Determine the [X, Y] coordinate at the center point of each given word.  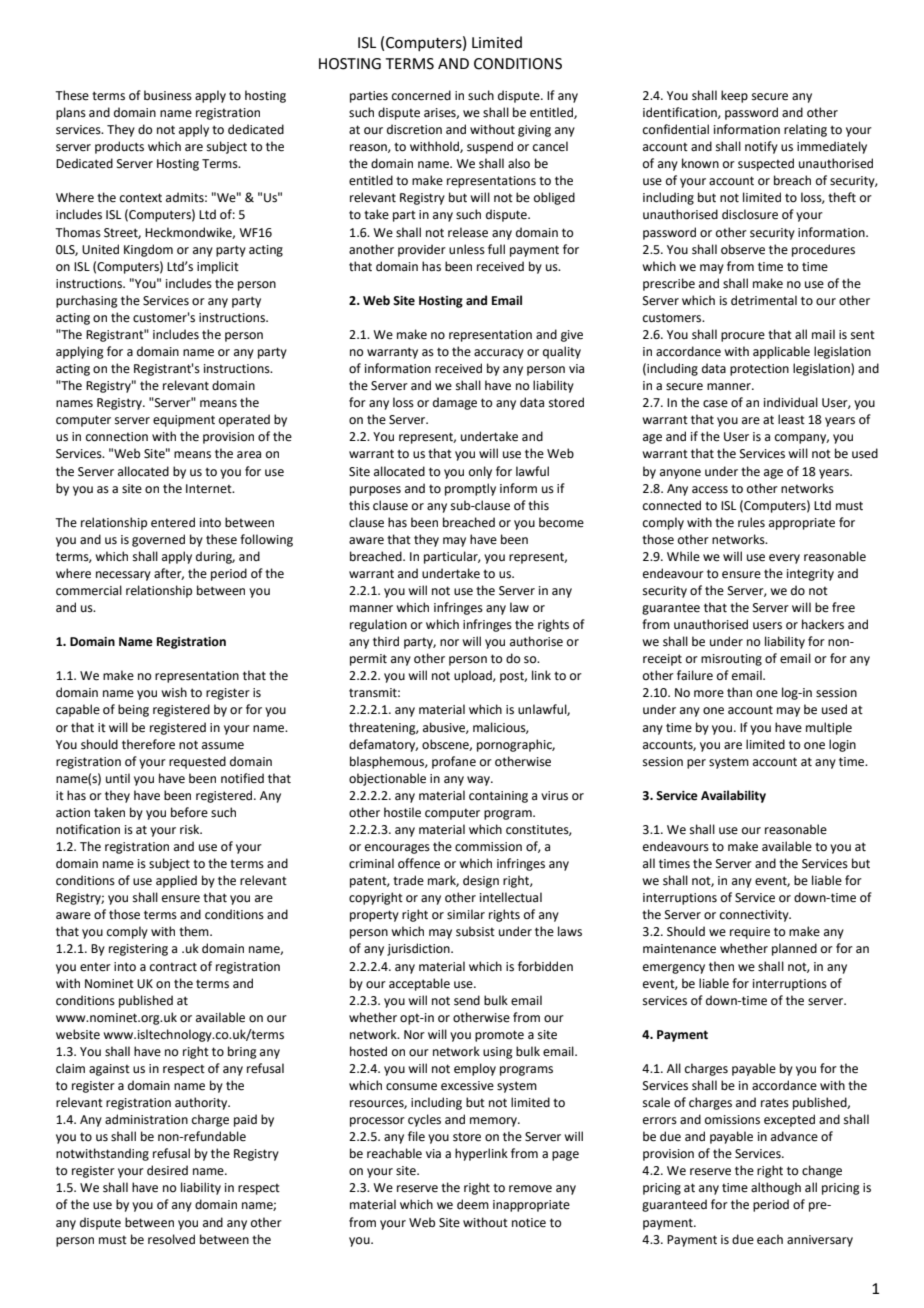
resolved [171, 1239]
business [168, 95]
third [386, 641]
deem [473, 1204]
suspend [490, 147]
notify [761, 147]
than [739, 692]
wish [174, 692]
